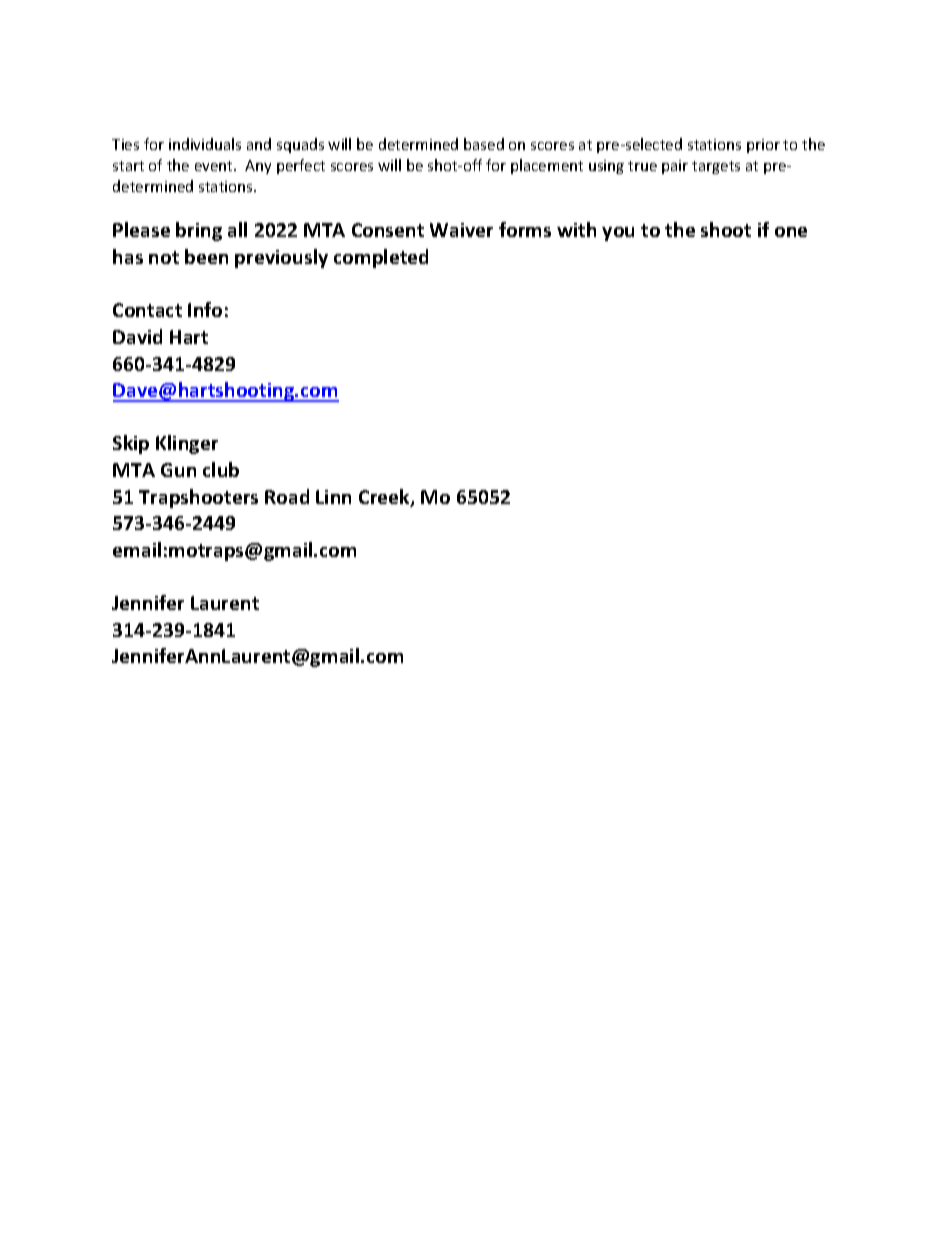  Describe the element at coordinates (206, 256) in the document. I see `been` at that location.
